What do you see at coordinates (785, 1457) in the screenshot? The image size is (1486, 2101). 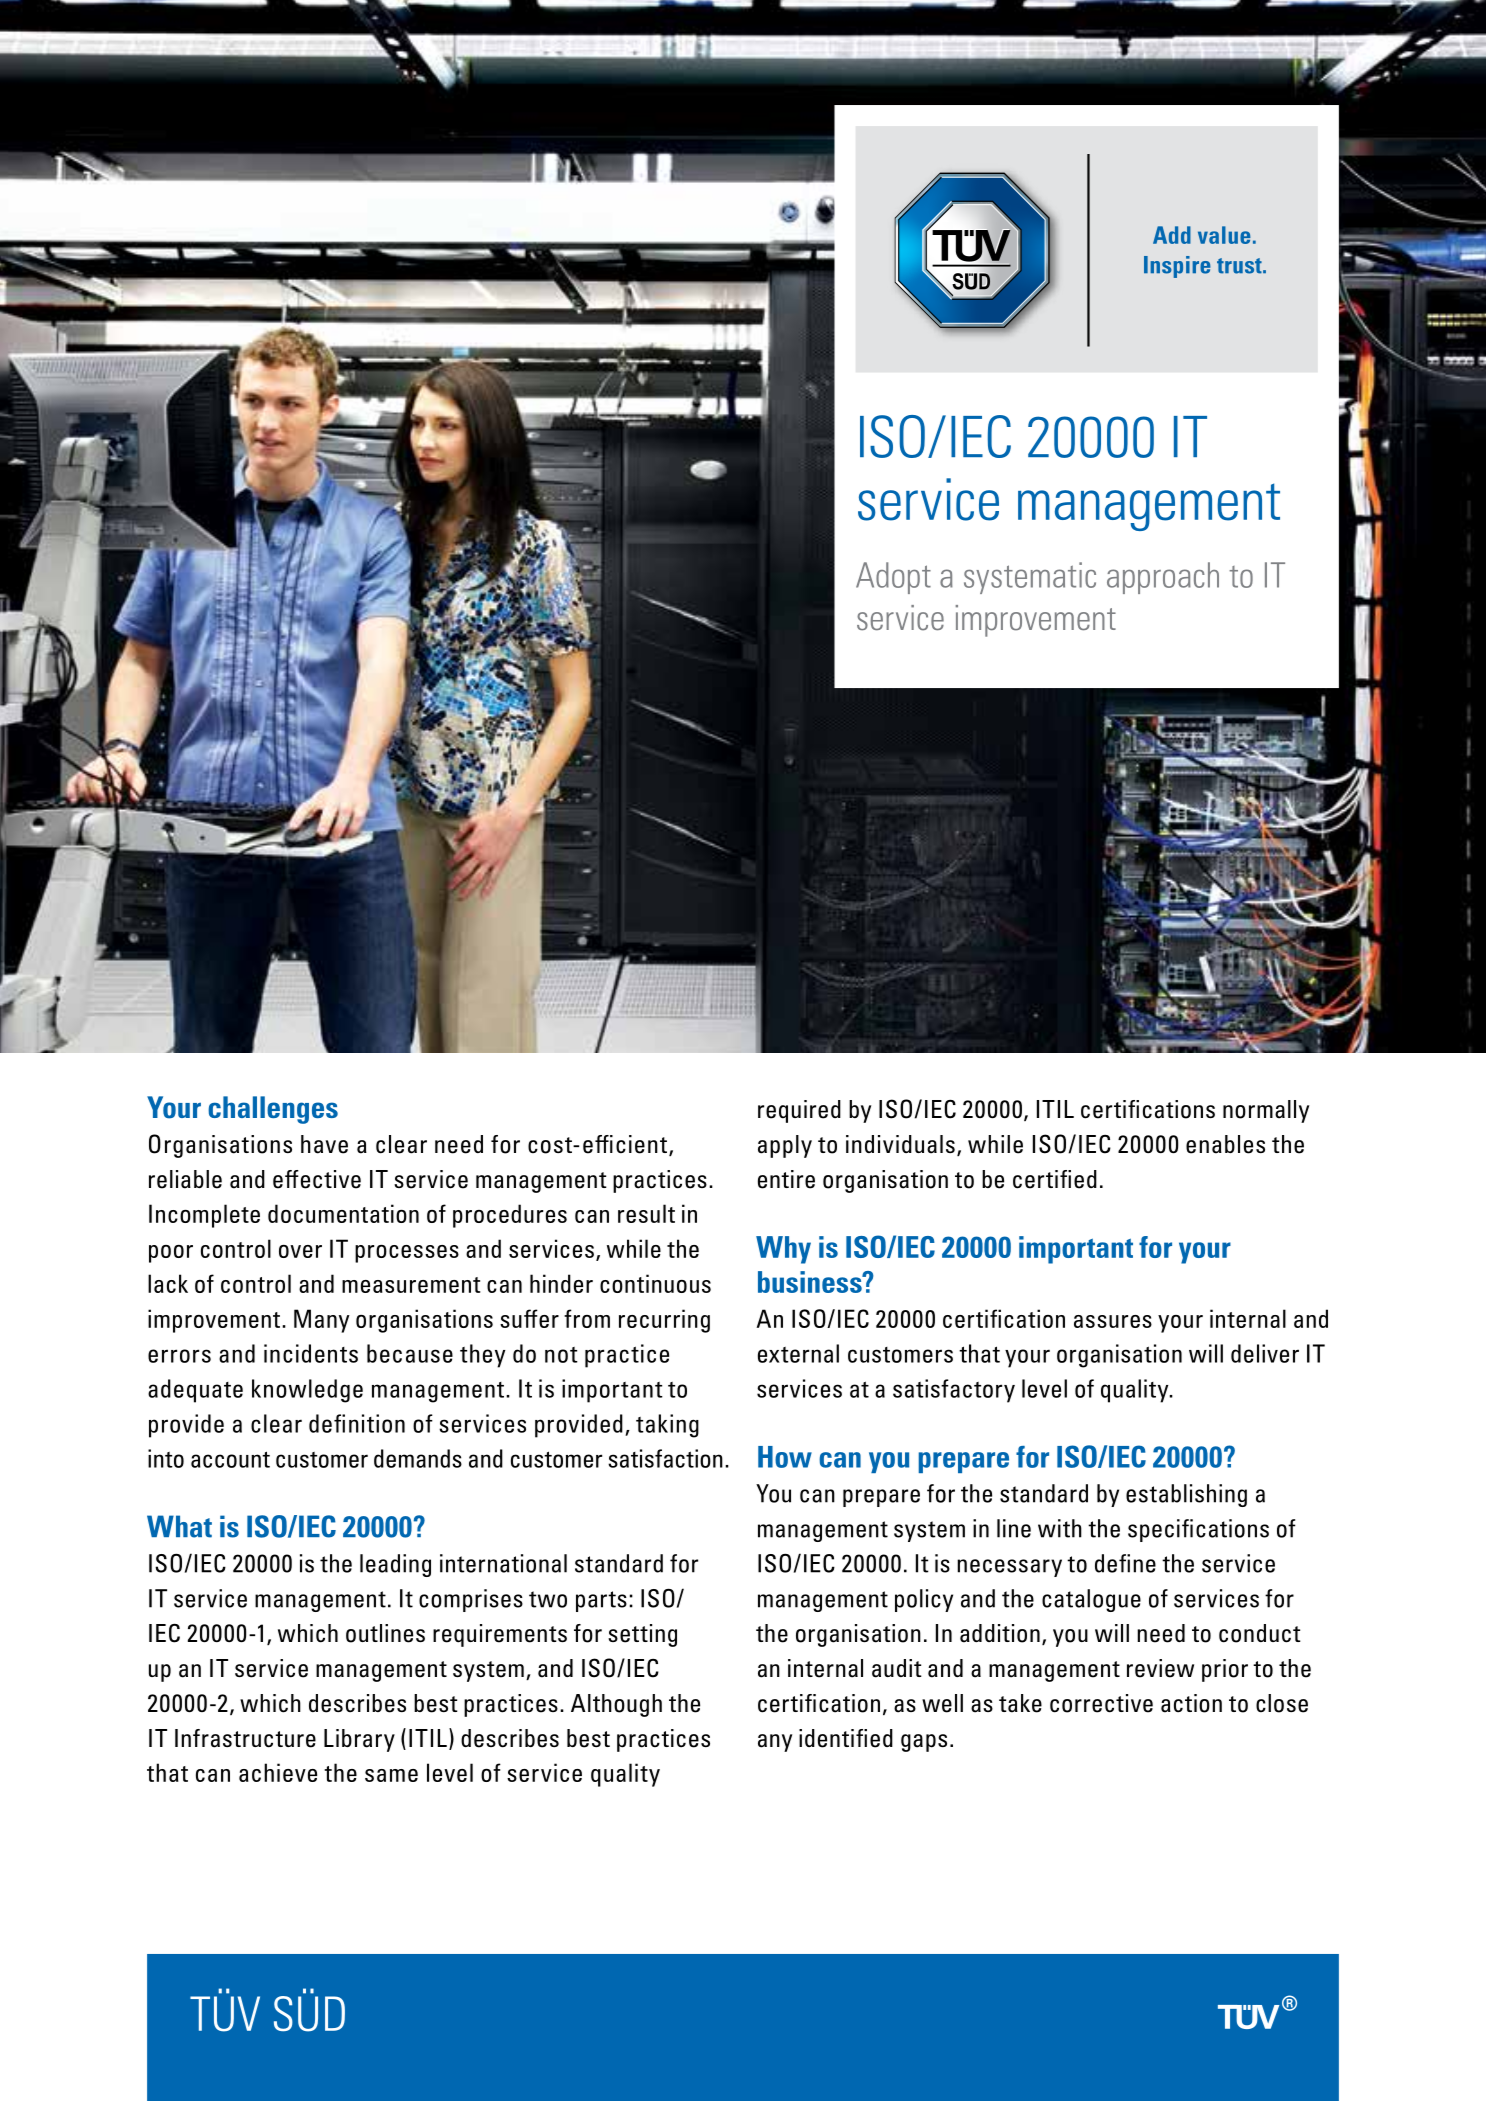 I see `How` at bounding box center [785, 1457].
